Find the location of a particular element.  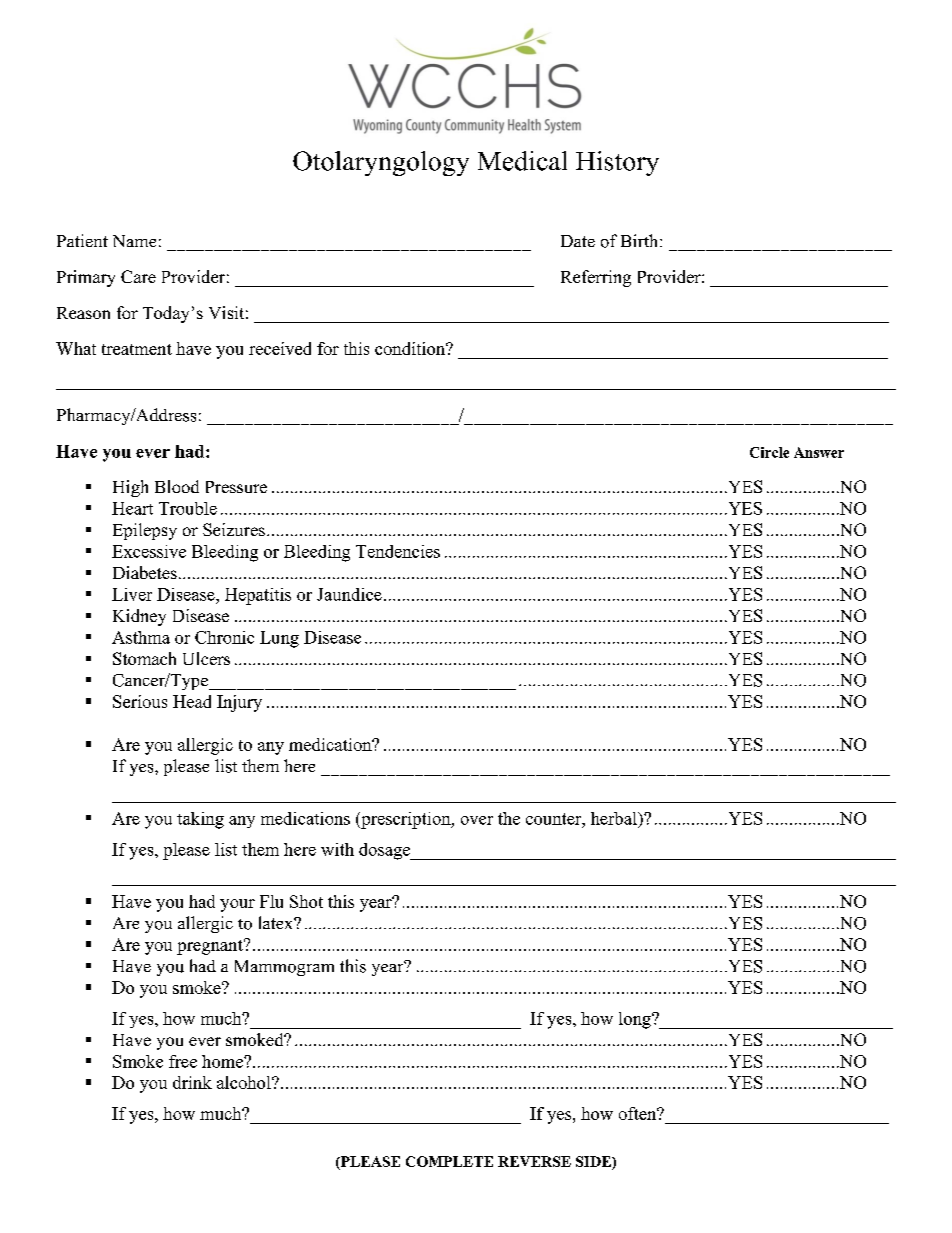

Name is located at coordinates (134, 241).
